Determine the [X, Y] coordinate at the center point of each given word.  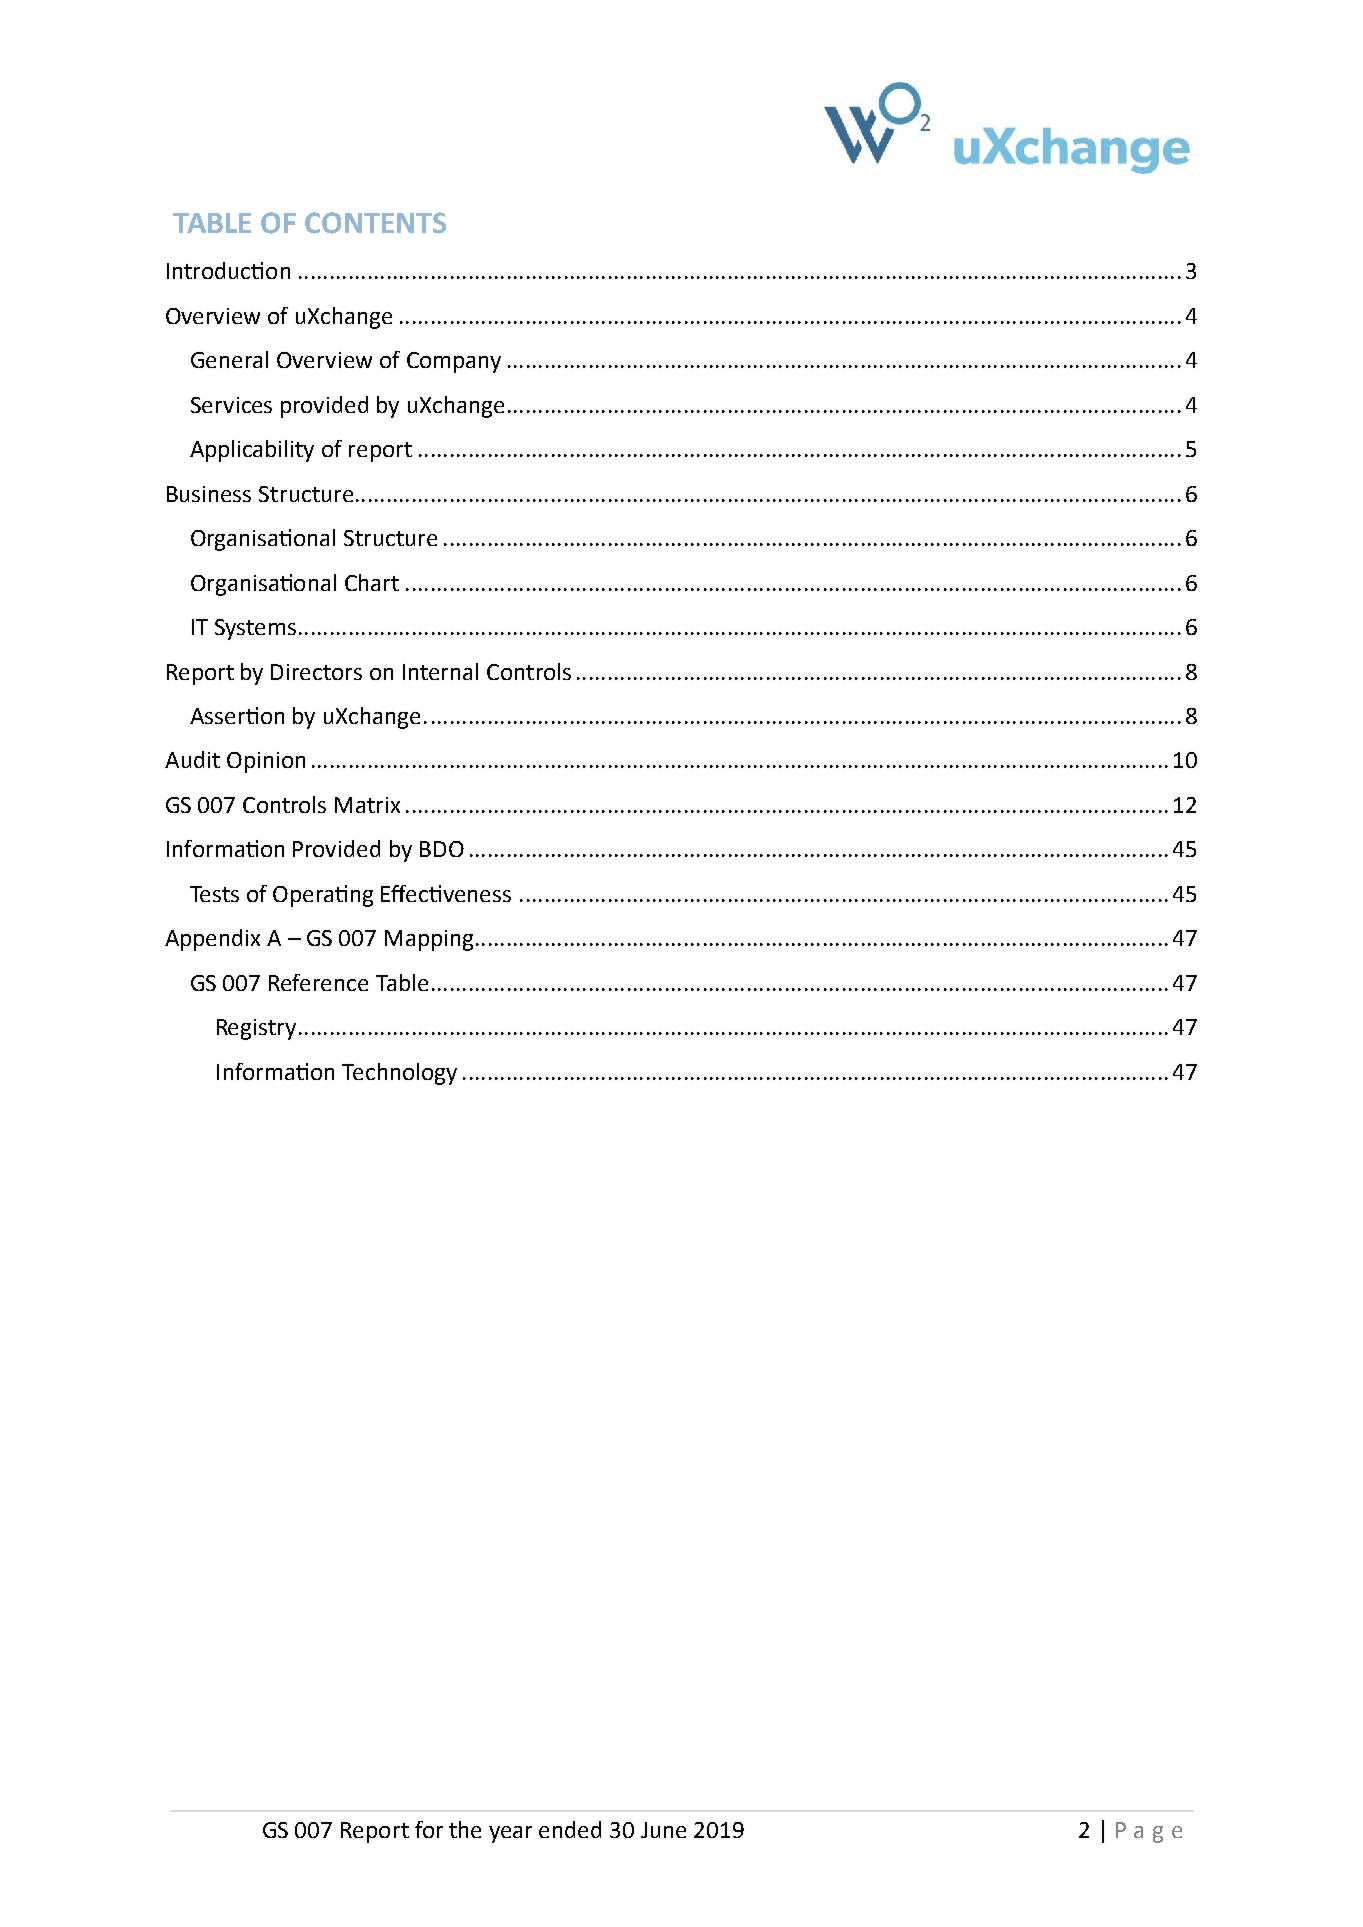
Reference [318, 982]
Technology [399, 1074]
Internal [440, 671]
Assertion [237, 715]
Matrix [367, 805]
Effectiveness [446, 893]
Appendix [212, 940]
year [510, 1834]
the [465, 1829]
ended [570, 1829]
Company [454, 362]
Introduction [228, 270]
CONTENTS [375, 223]
